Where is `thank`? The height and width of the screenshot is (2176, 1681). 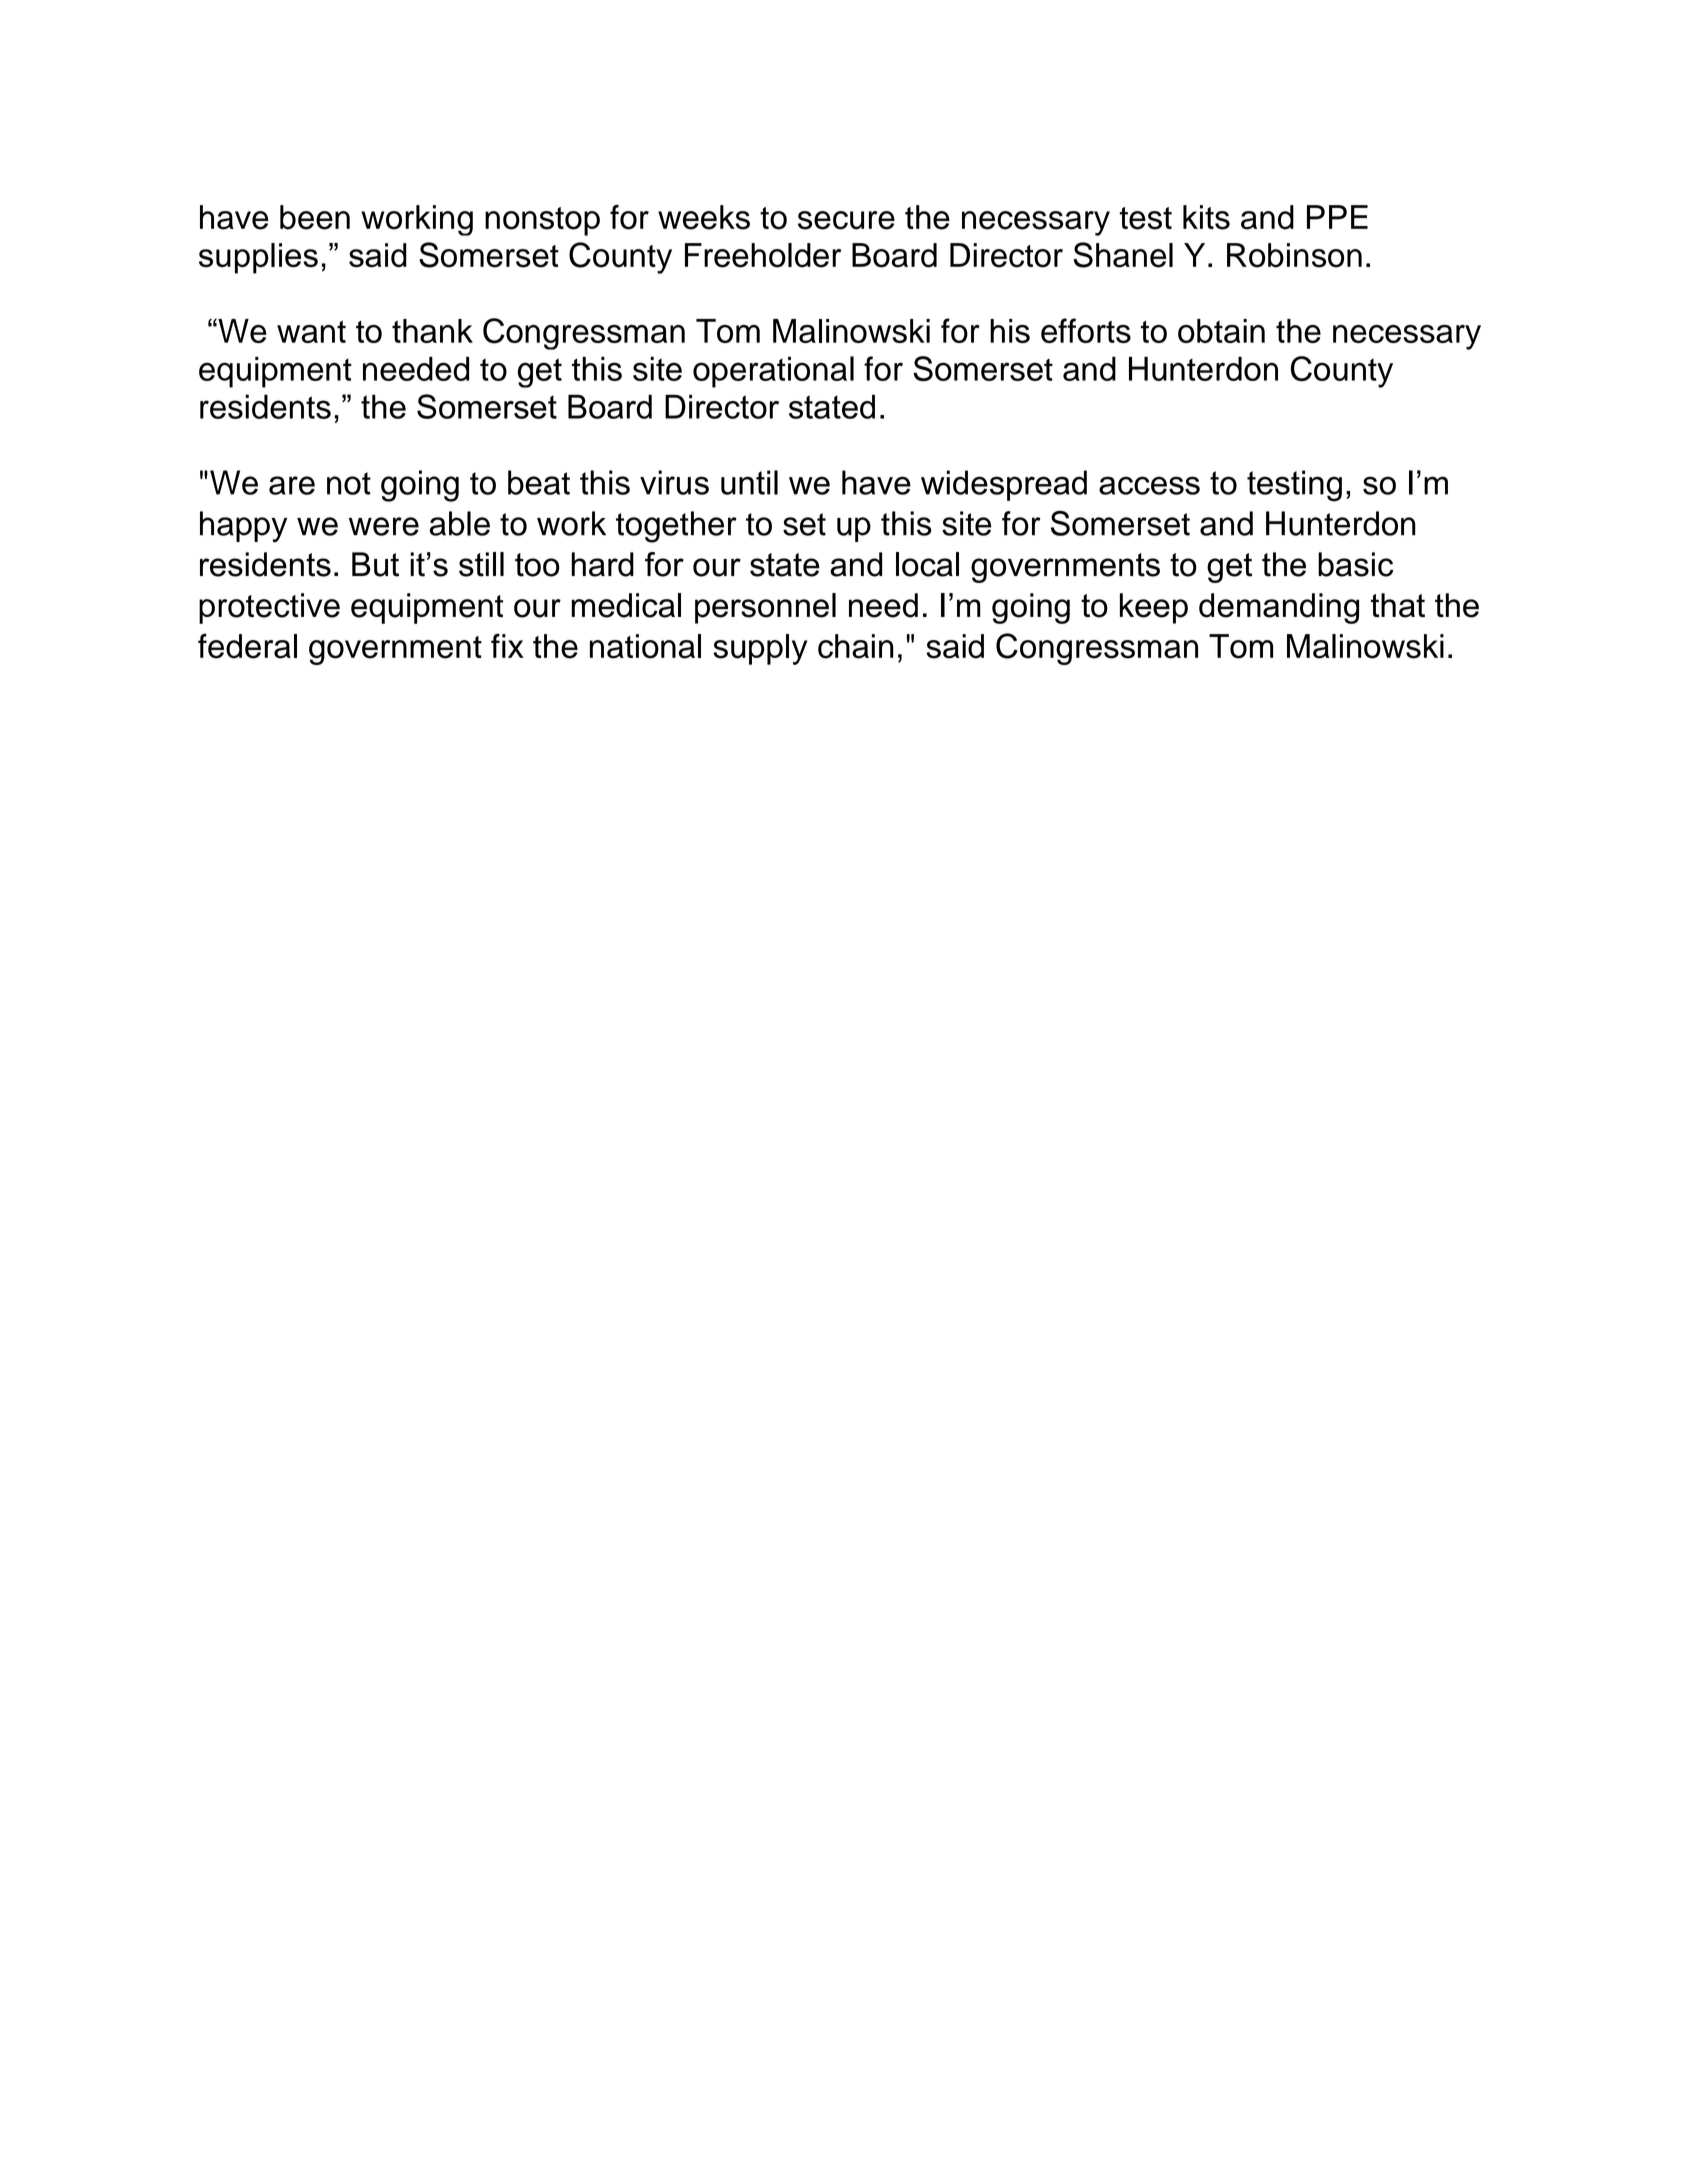
thank is located at coordinates (432, 331).
